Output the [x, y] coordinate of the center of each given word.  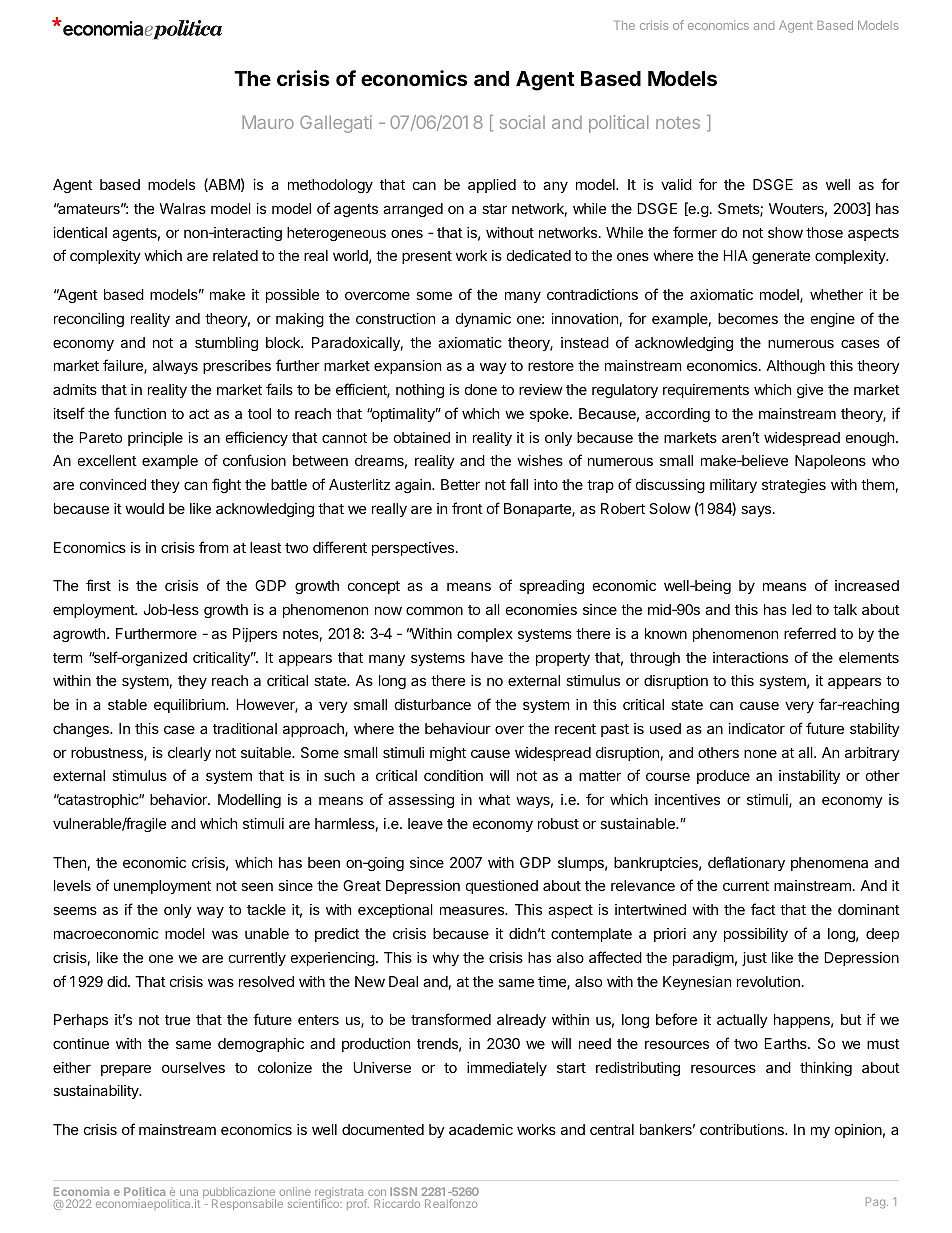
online [295, 1193]
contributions [743, 1129]
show [785, 232]
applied [492, 186]
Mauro [268, 122]
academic [481, 1129]
